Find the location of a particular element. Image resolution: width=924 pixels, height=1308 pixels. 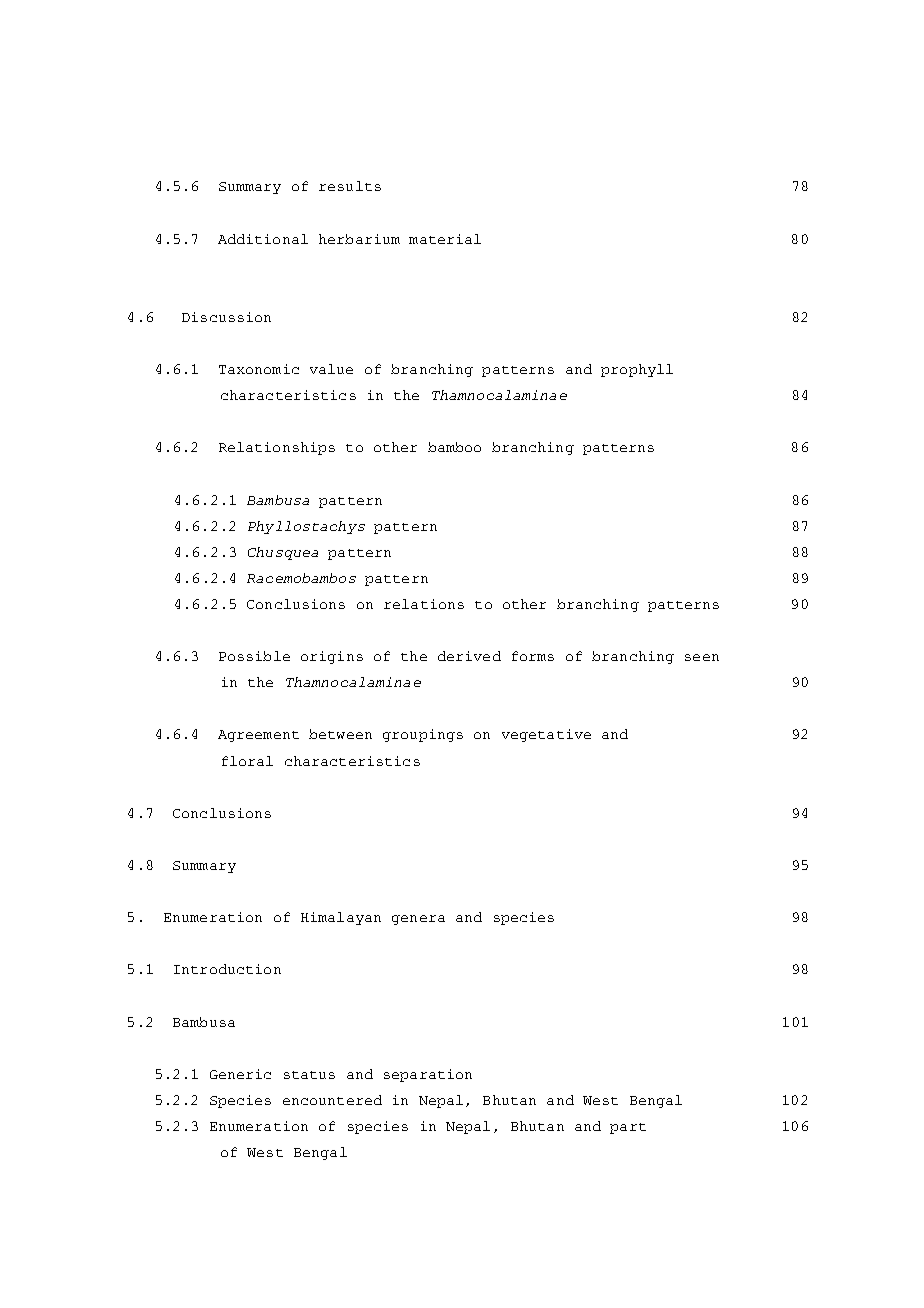

seen is located at coordinates (702, 657).
